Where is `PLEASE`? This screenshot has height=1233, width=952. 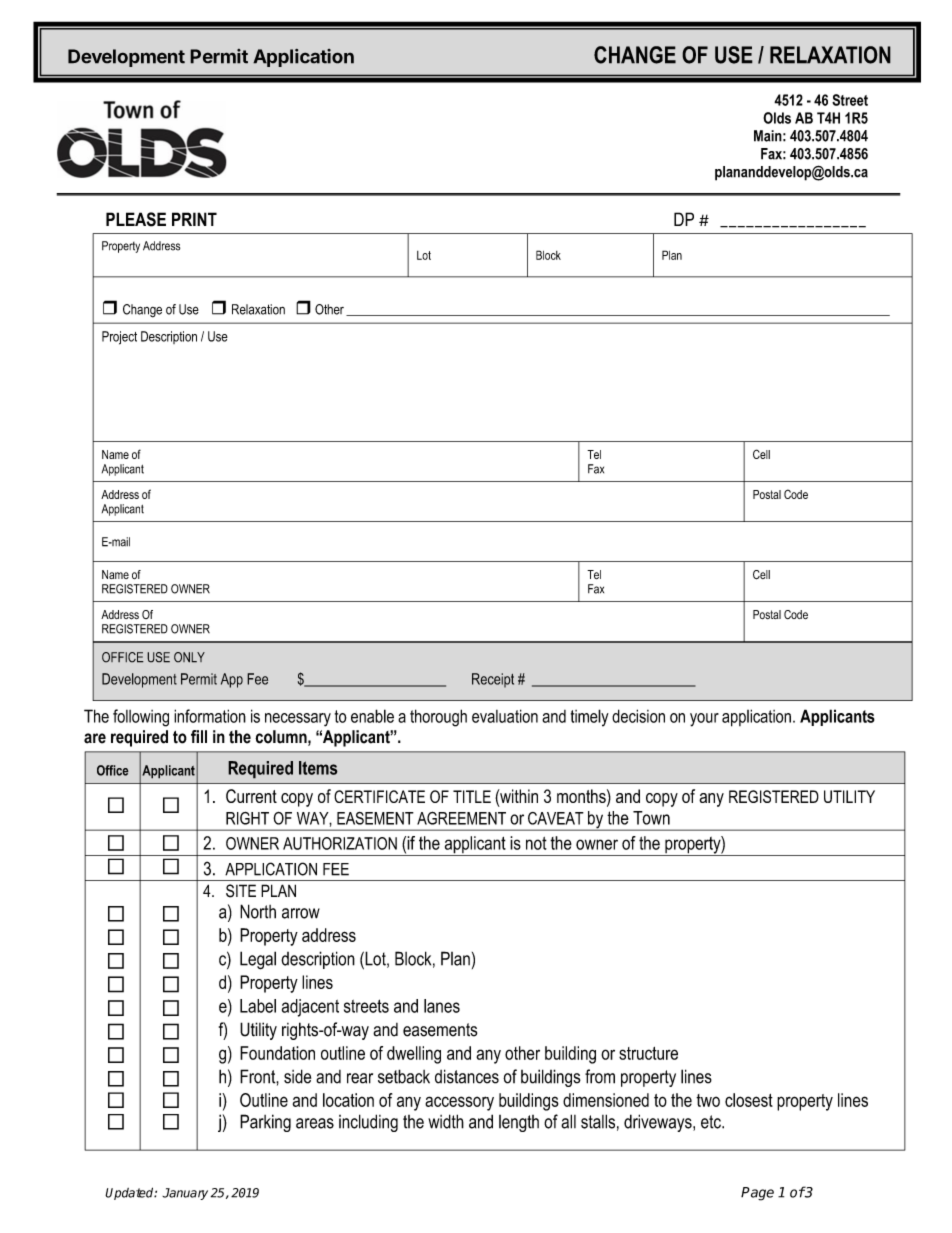
PLEASE is located at coordinates (136, 219).
